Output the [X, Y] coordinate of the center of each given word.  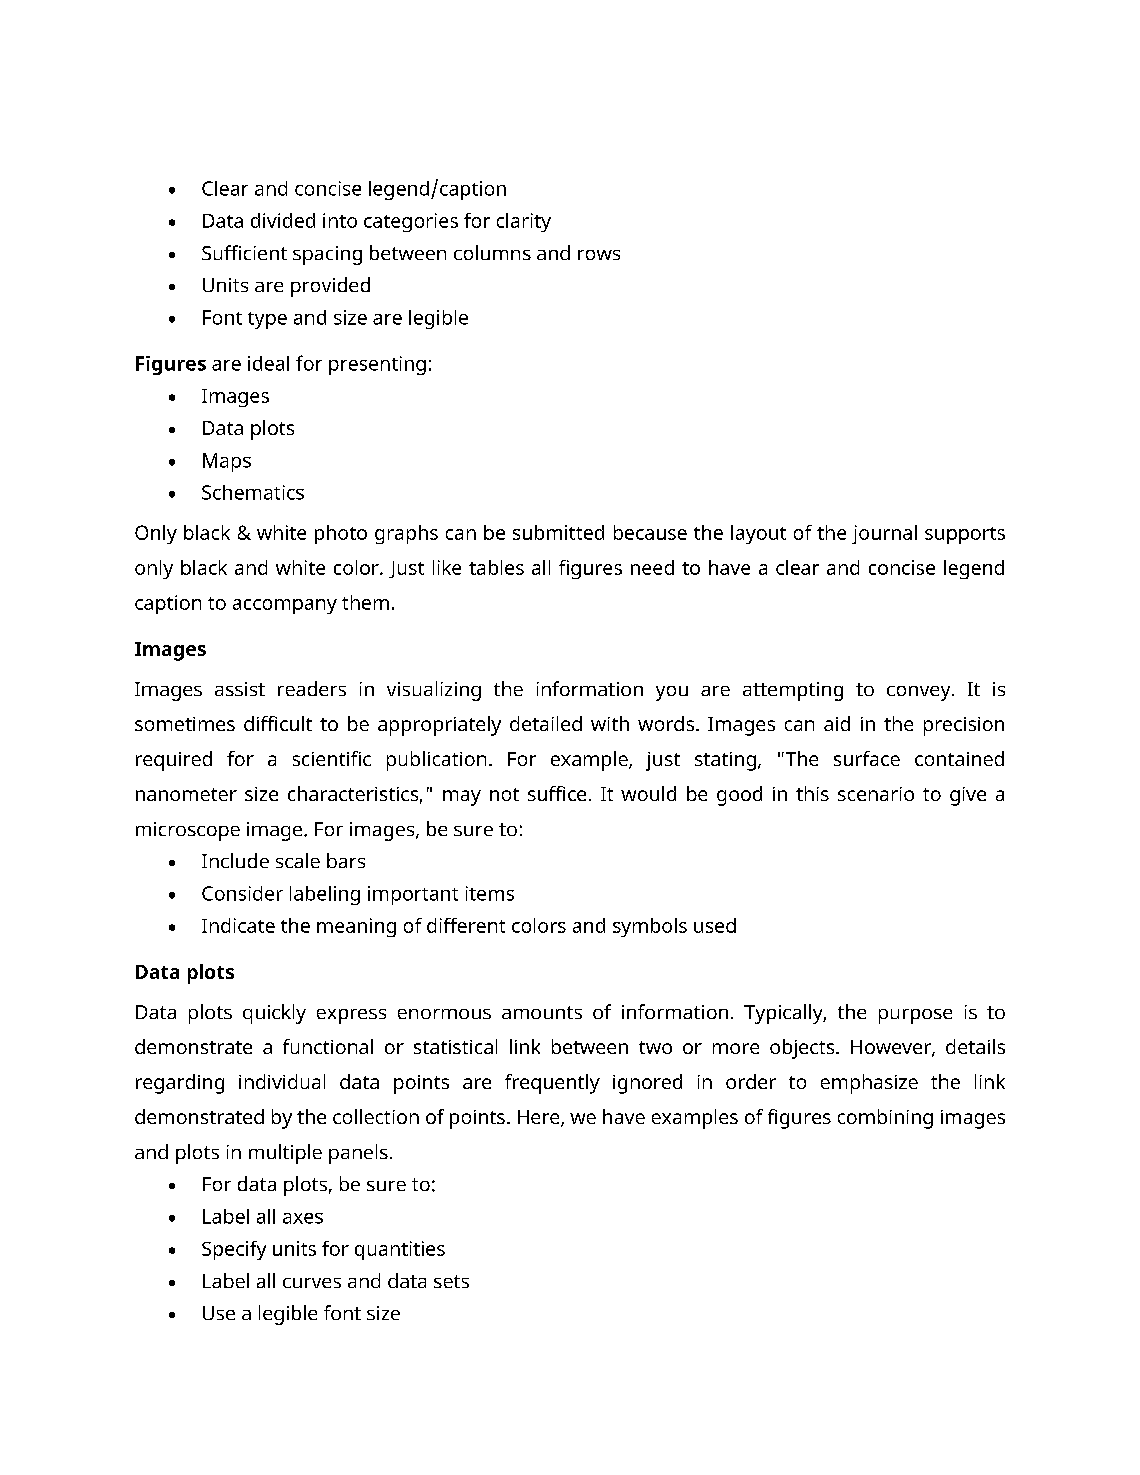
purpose [915, 1016]
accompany [285, 606]
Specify [234, 1250]
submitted [558, 532]
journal [884, 534]
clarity [524, 222]
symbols [650, 927]
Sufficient [244, 252]
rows [599, 255]
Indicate [238, 925]
